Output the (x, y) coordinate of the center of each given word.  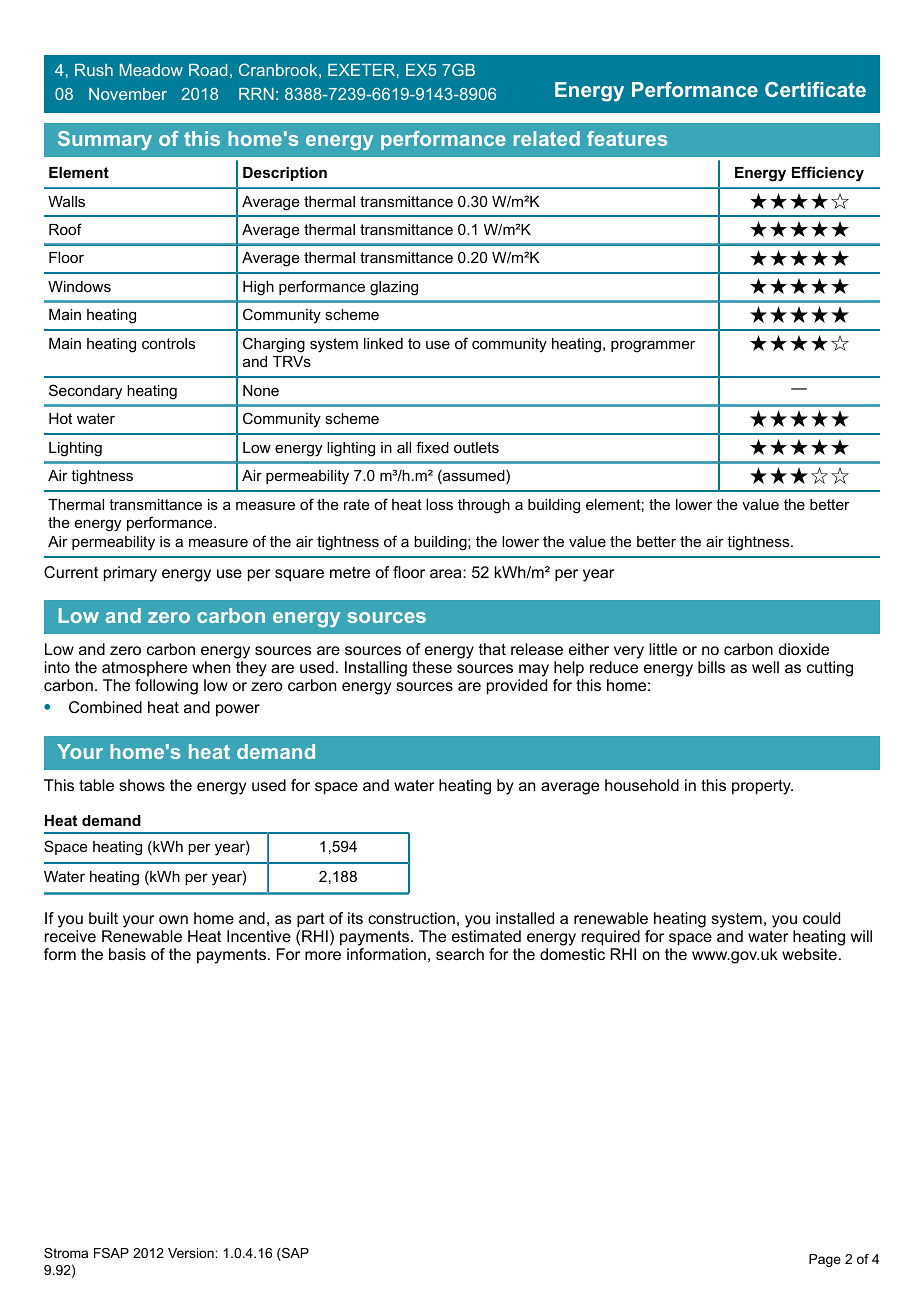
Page (825, 1260)
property (762, 787)
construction (411, 918)
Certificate (815, 89)
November (128, 94)
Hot (60, 418)
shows (142, 785)
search (460, 954)
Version (192, 1253)
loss (439, 504)
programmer (653, 346)
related (547, 138)
